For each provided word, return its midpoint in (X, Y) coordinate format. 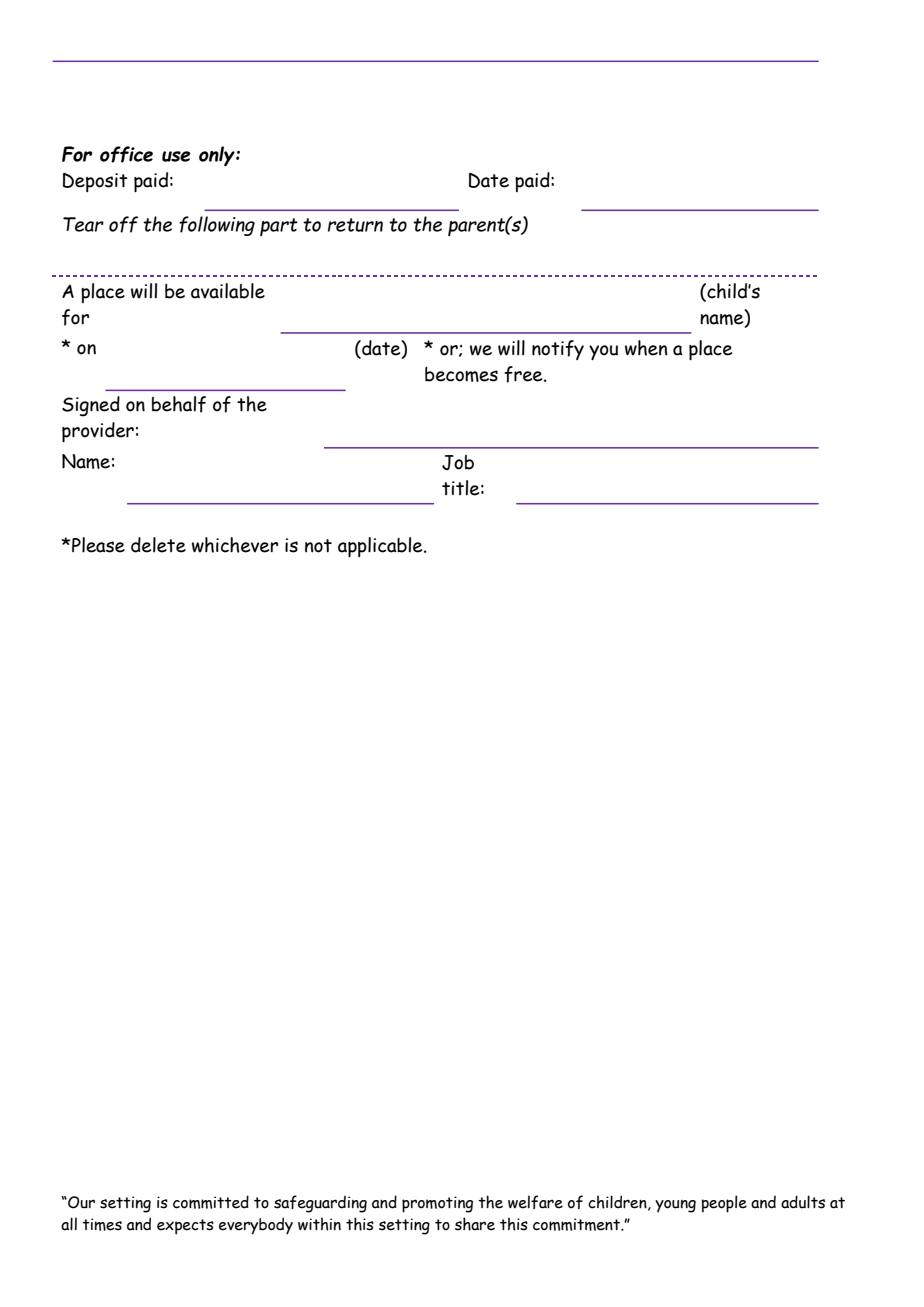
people (724, 1204)
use (176, 156)
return (355, 225)
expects (185, 1227)
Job (458, 462)
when (646, 348)
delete (158, 545)
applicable (381, 547)
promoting (437, 1204)
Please (98, 545)
